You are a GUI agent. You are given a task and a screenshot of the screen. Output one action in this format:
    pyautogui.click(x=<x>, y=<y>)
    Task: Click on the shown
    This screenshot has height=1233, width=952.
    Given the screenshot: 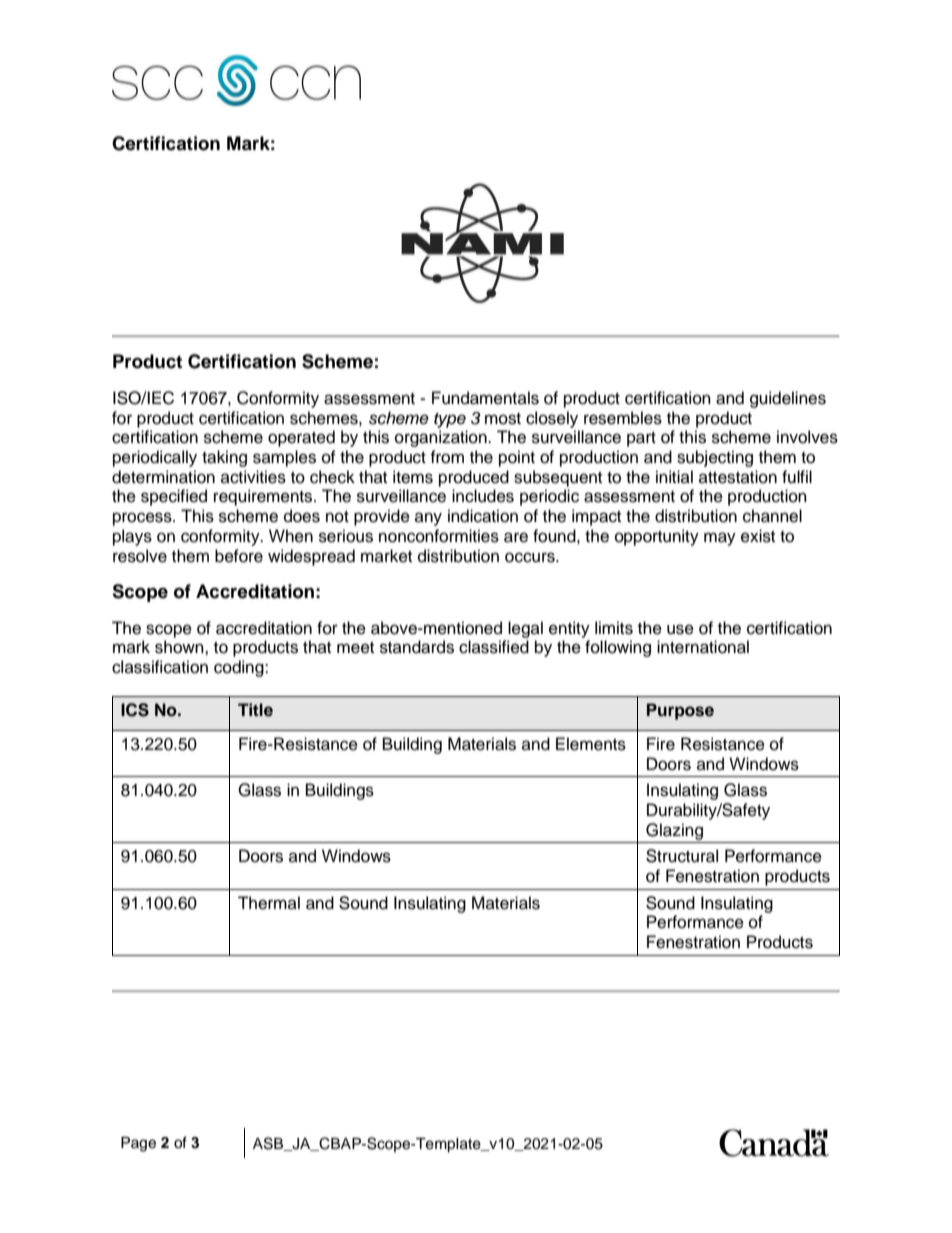 What is the action you would take?
    pyautogui.click(x=180, y=647)
